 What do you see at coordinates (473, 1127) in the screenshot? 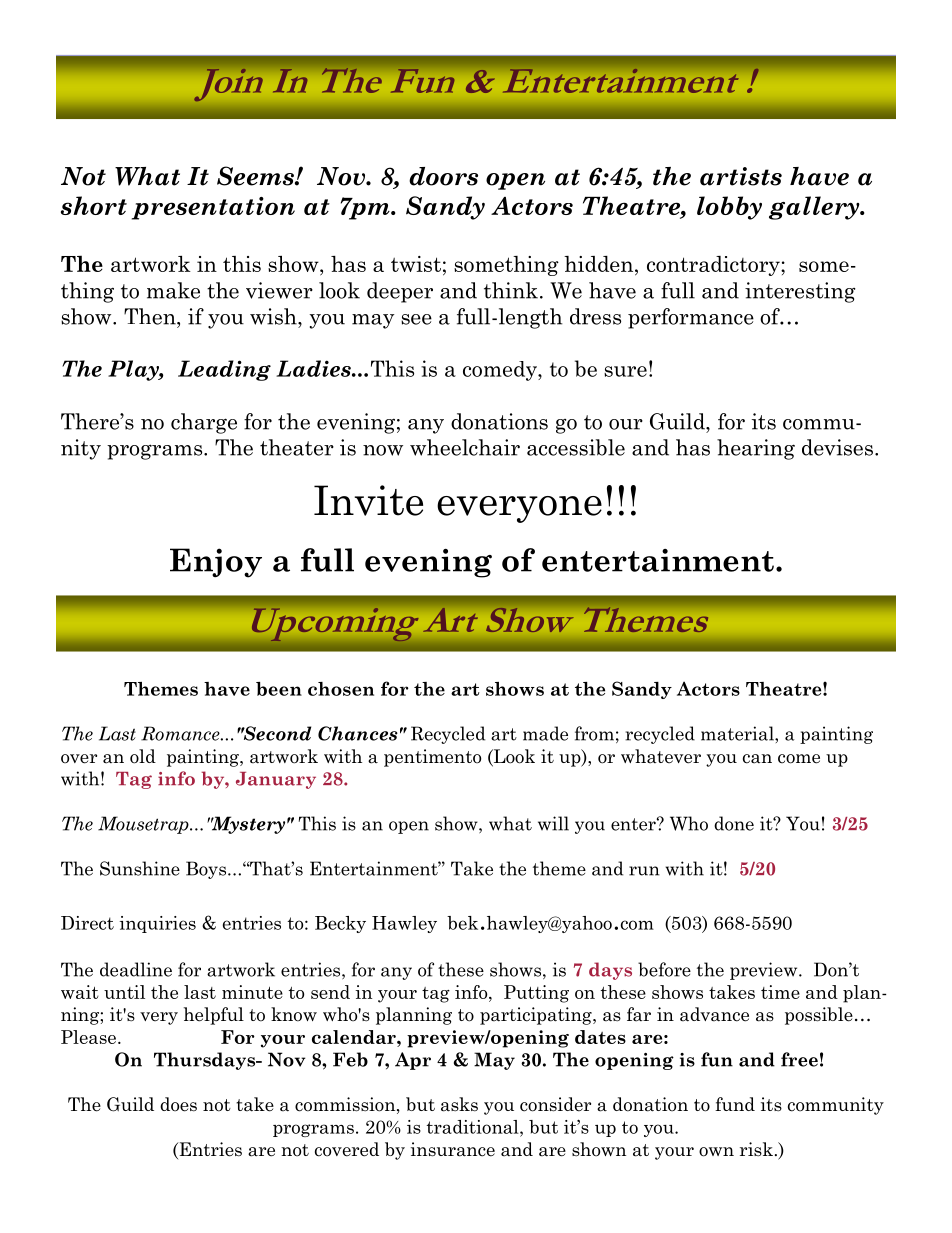
I see `traditional` at bounding box center [473, 1127].
